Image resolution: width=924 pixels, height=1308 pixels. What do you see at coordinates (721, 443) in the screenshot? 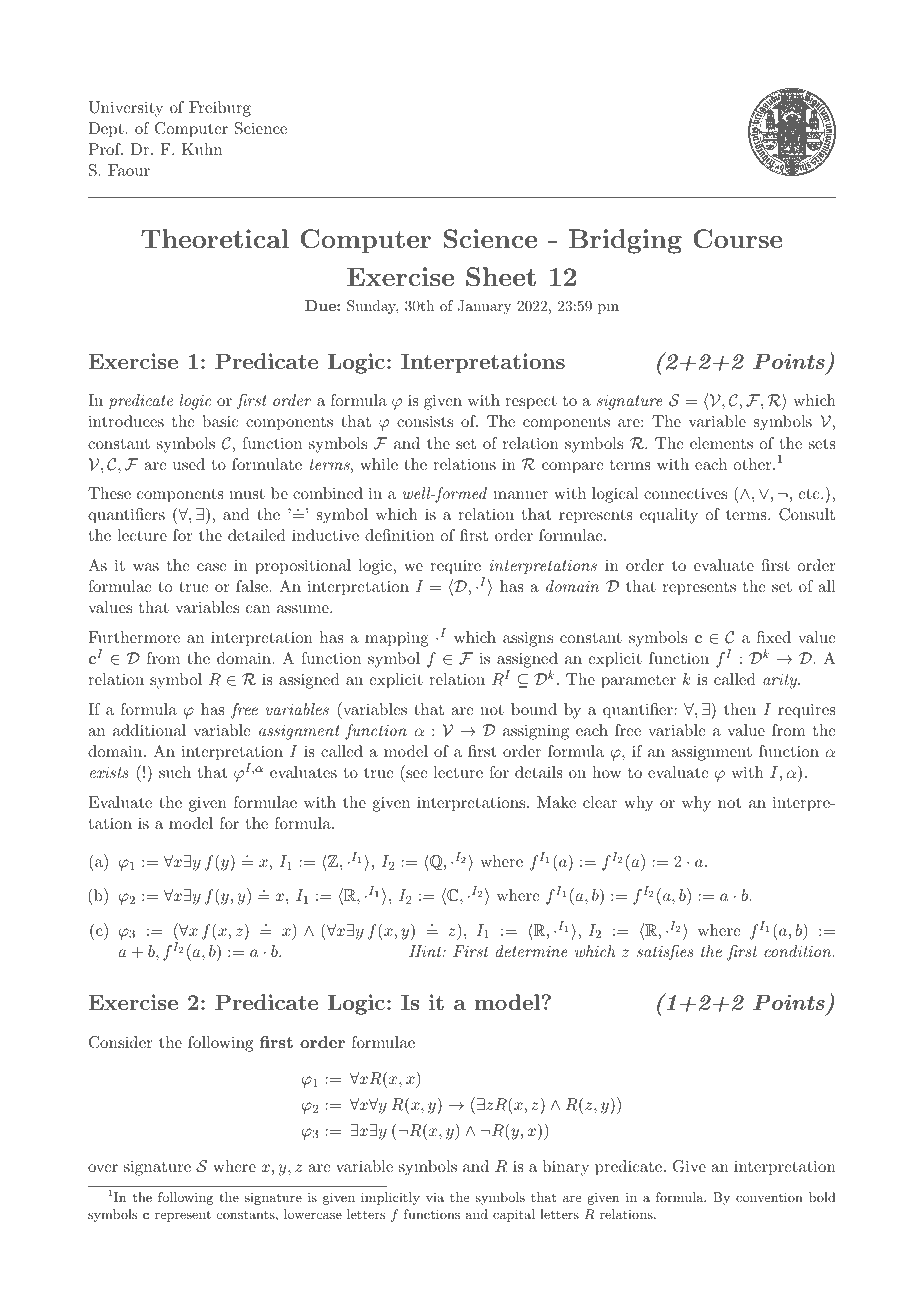
I see `elements` at bounding box center [721, 443].
